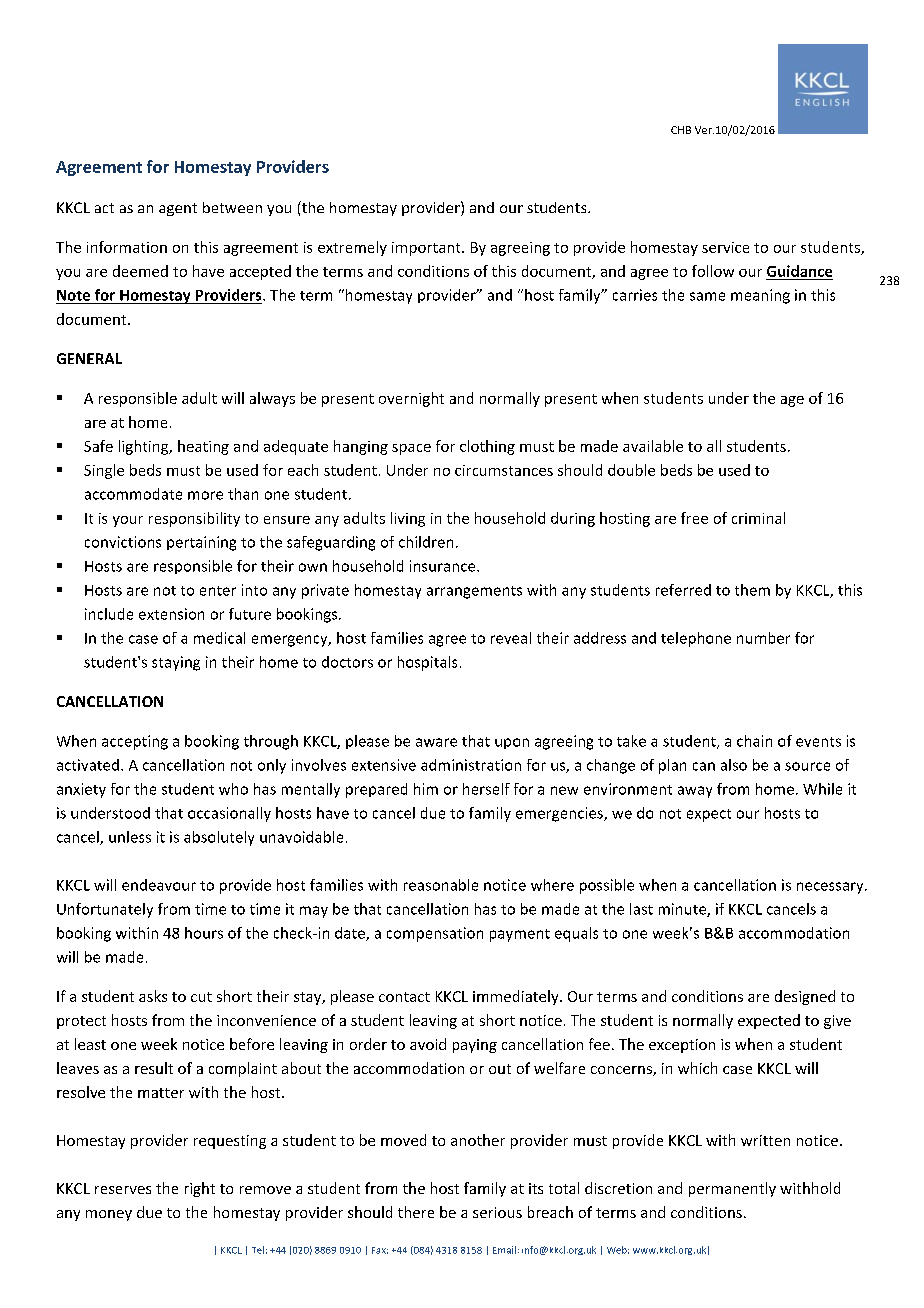  Describe the element at coordinates (200, 1189) in the screenshot. I see `right` at that location.
